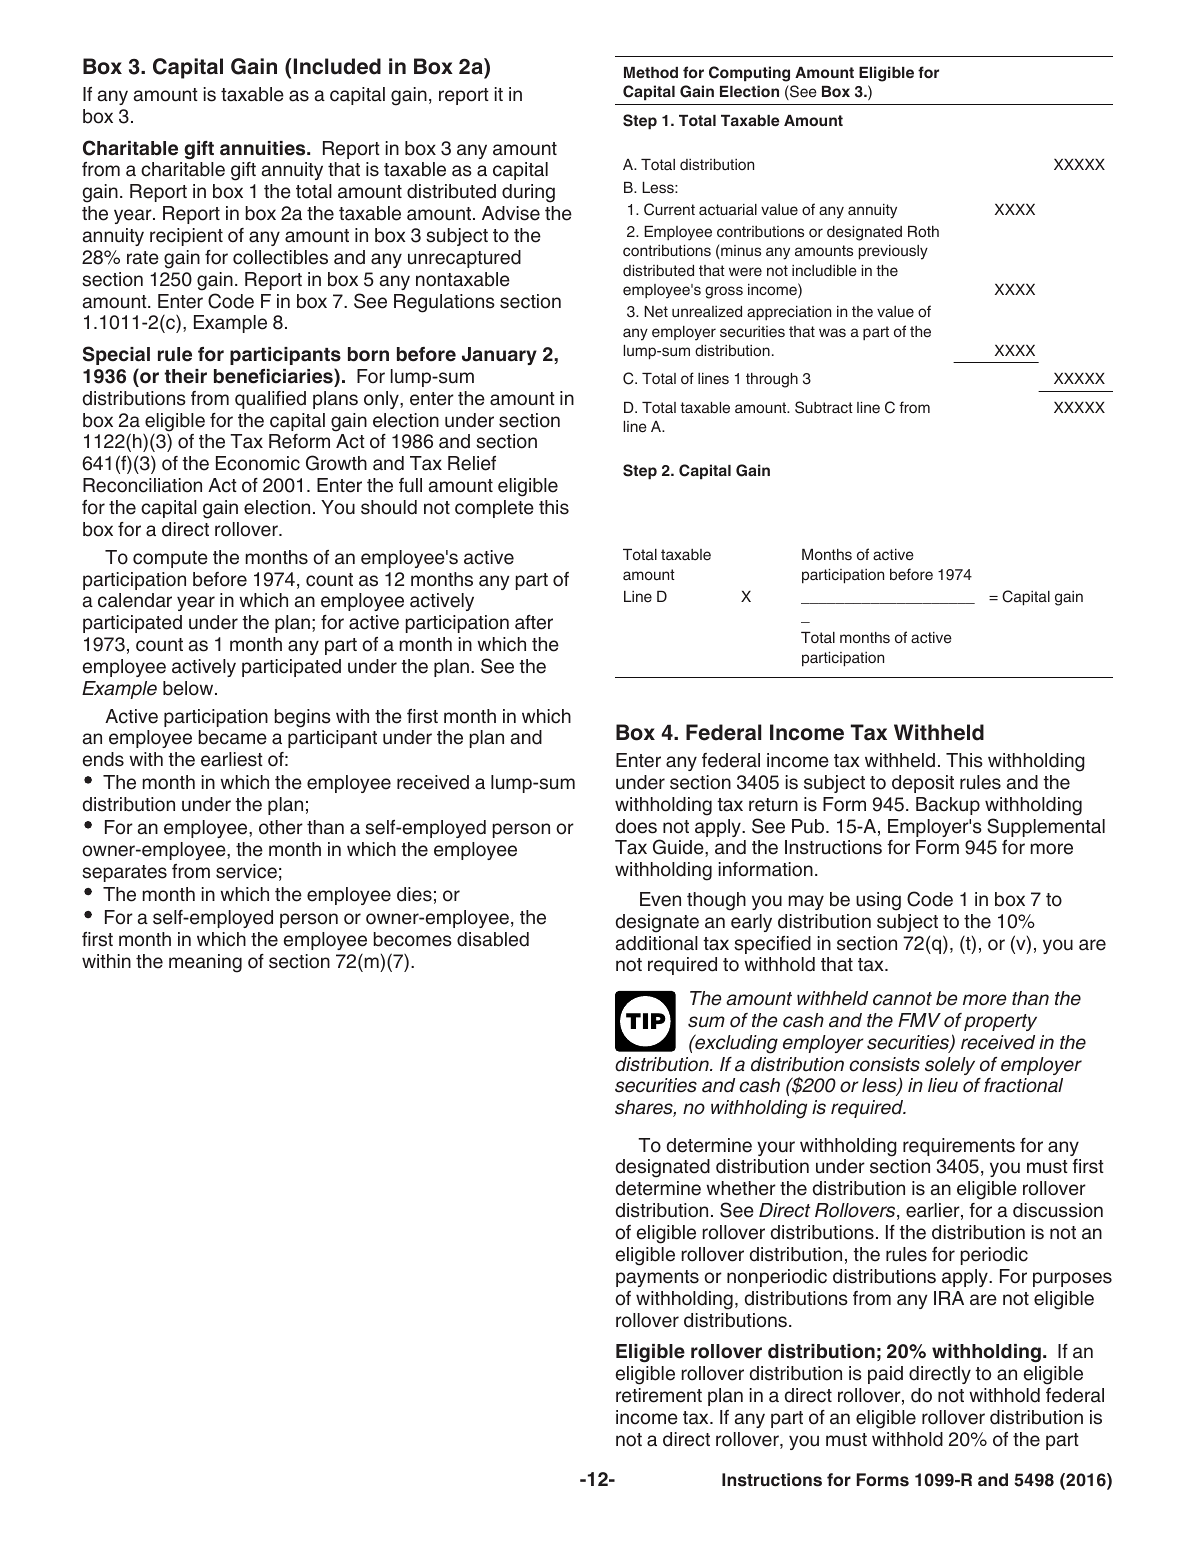 Image resolution: width=1195 pixels, height=1546 pixels. What do you see at coordinates (659, 1395) in the screenshot?
I see `retirement` at bounding box center [659, 1395].
